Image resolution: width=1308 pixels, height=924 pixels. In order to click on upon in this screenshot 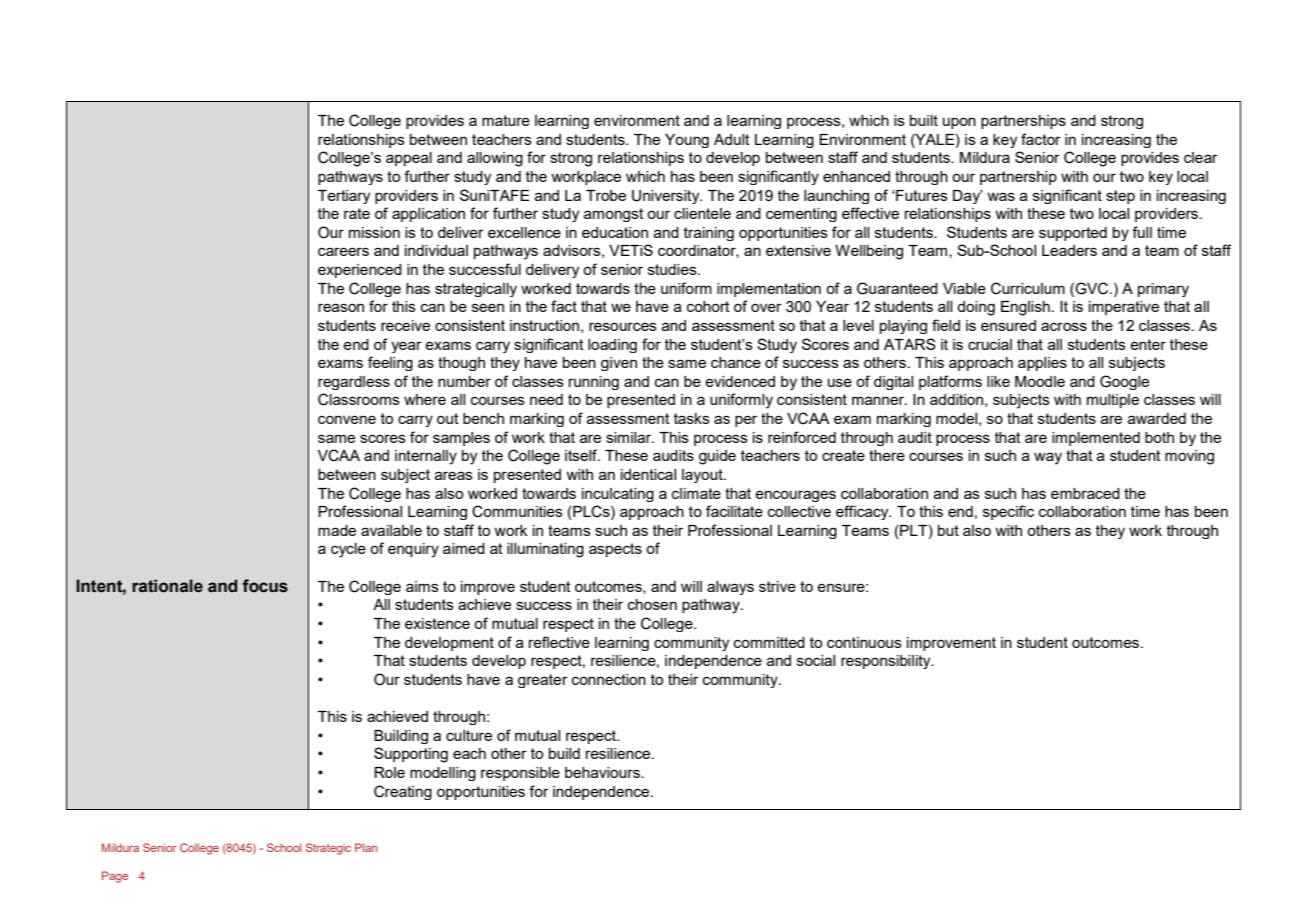, I will do `click(959, 123)`.
